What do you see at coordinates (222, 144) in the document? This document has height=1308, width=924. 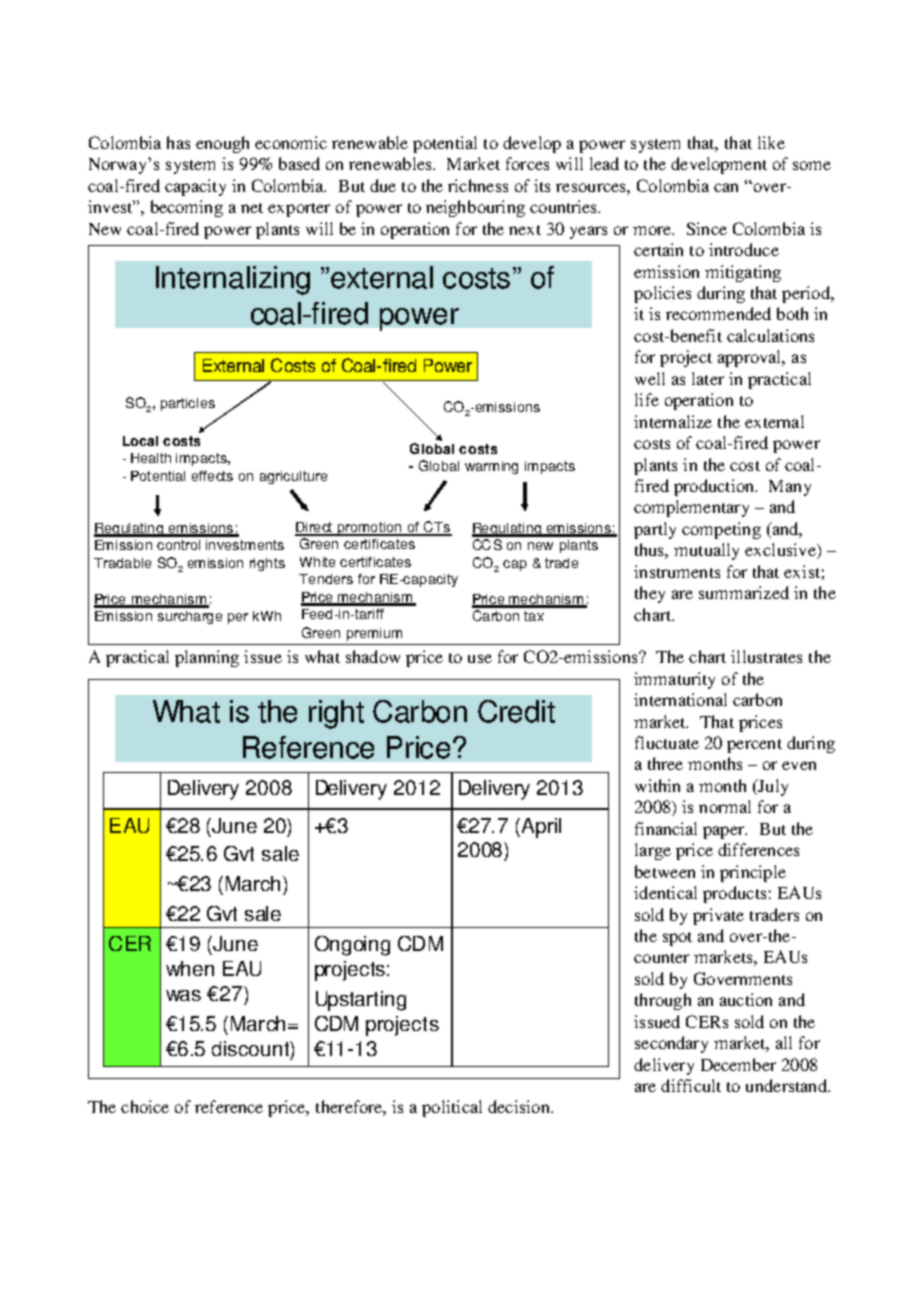 I see `enough` at bounding box center [222, 144].
